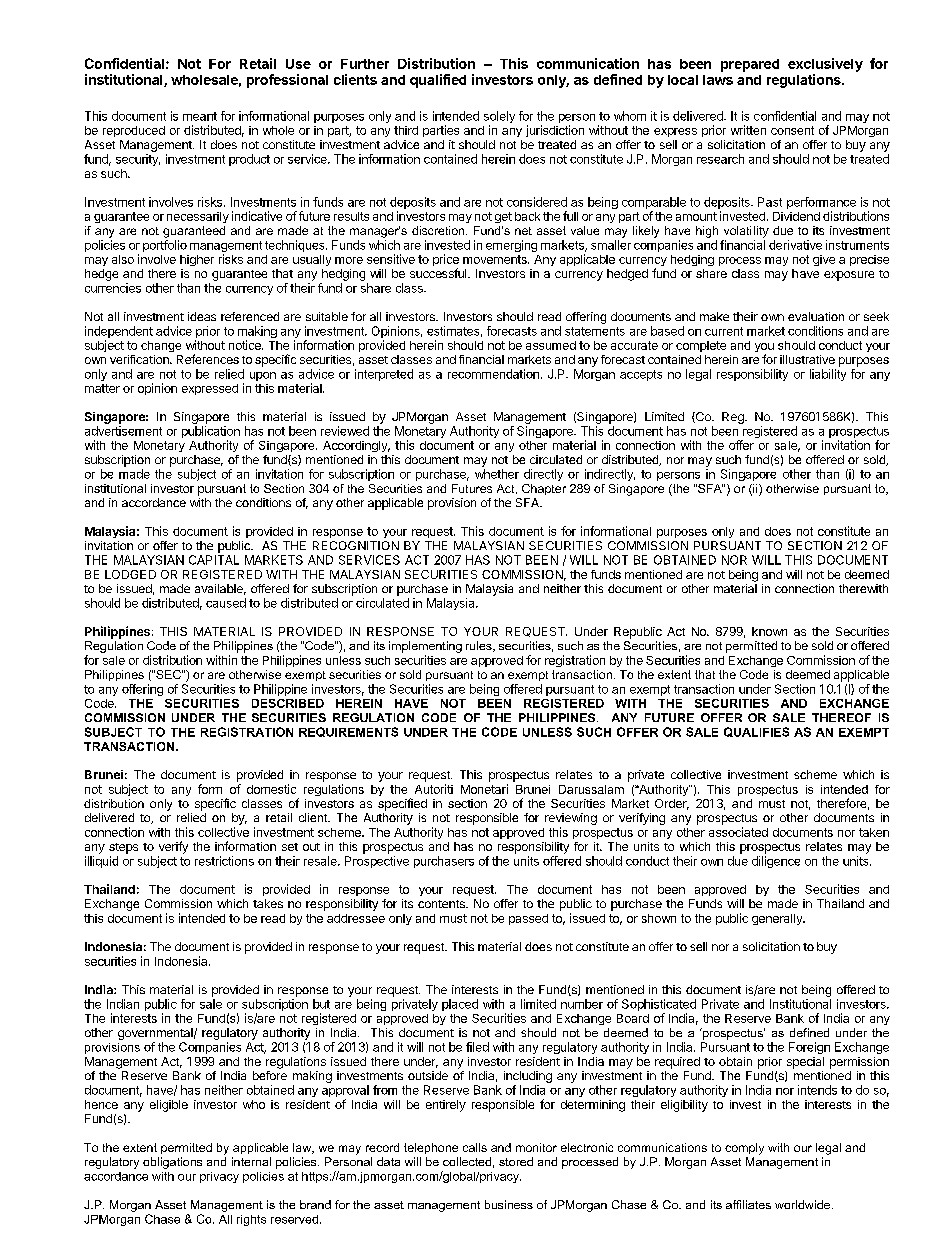 This screenshot has width=952, height=1233. What do you see at coordinates (172, 1163) in the screenshot?
I see `obligations` at bounding box center [172, 1163].
